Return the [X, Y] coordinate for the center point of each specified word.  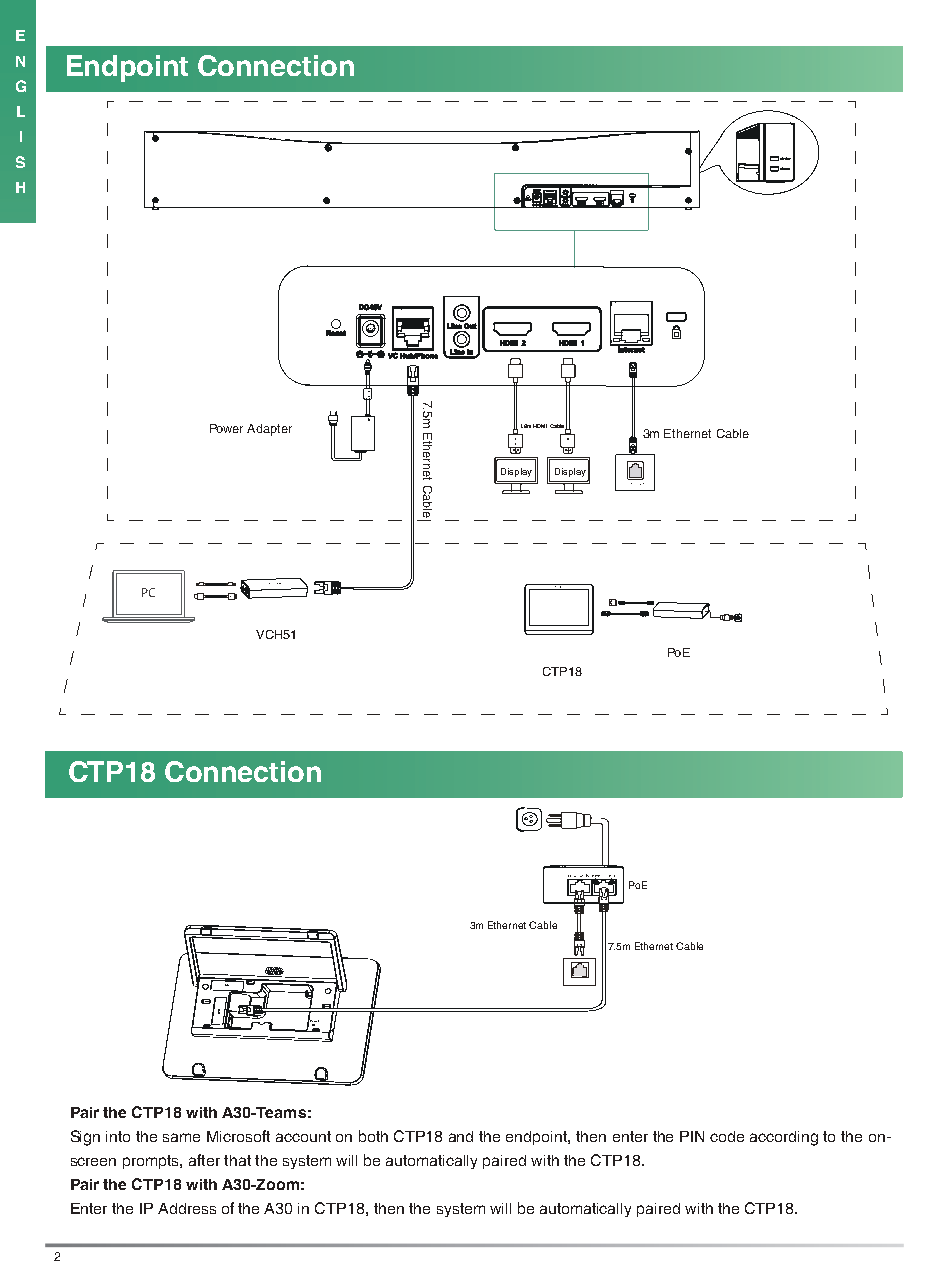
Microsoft [238, 1136]
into [118, 1136]
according [784, 1138]
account [303, 1136]
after [204, 1160]
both [373, 1136]
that [237, 1160]
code [727, 1136]
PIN [692, 1136]
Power [226, 428]
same [181, 1137]
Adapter [269, 430]
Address [187, 1208]
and [461, 1136]
